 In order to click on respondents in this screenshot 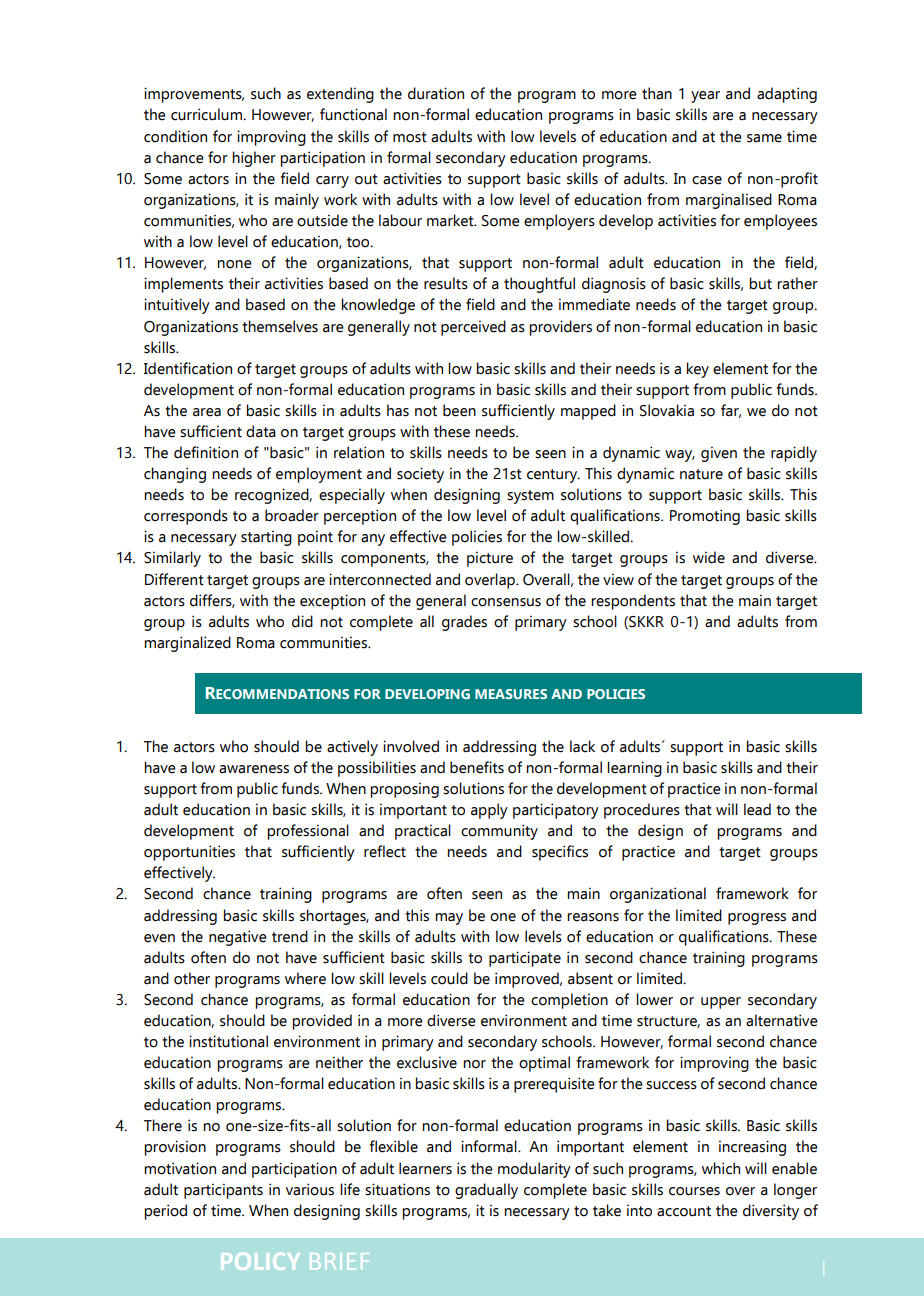, I will do `click(633, 602)`.
